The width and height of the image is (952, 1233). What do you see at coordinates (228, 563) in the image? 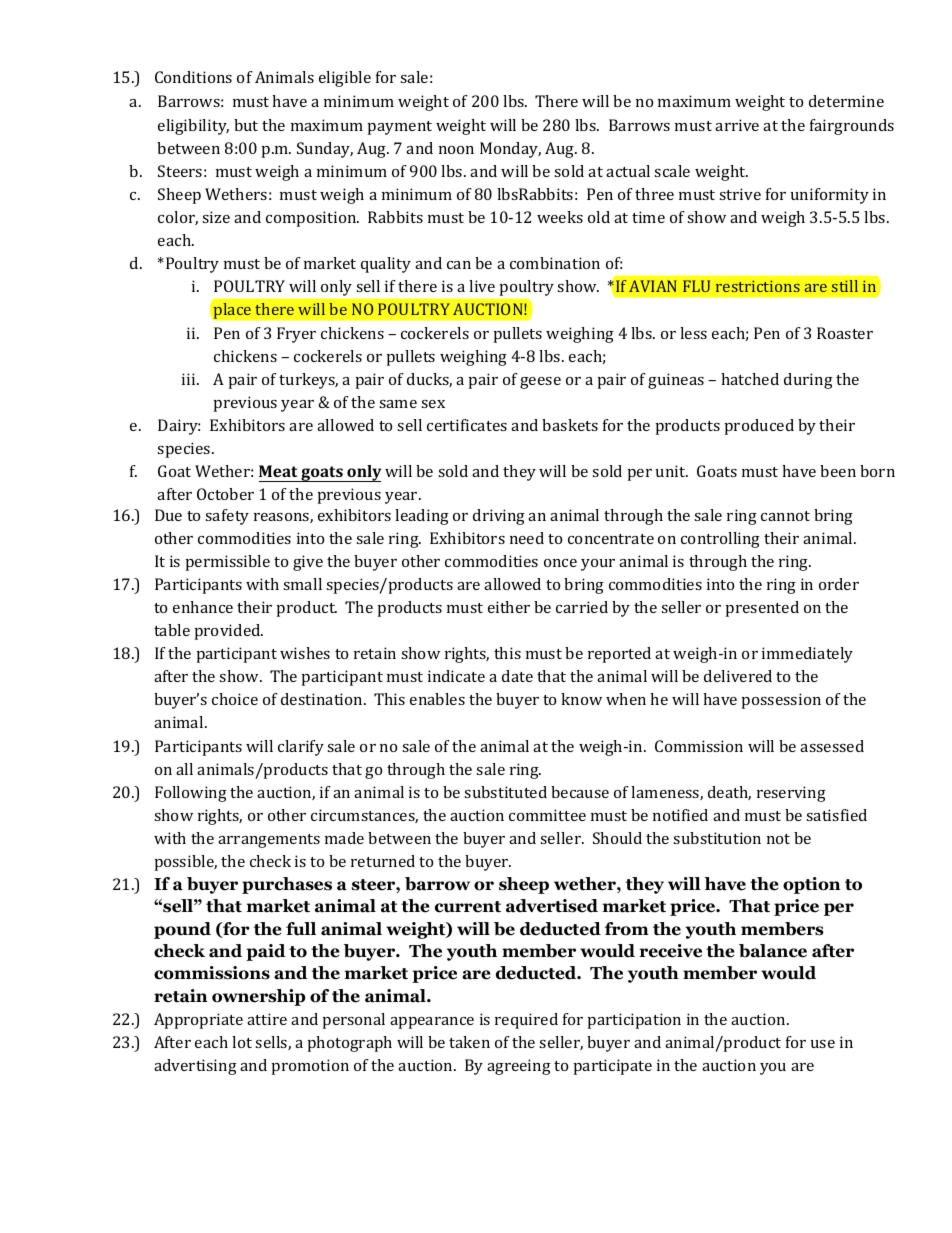
I see `permissible` at bounding box center [228, 563].
